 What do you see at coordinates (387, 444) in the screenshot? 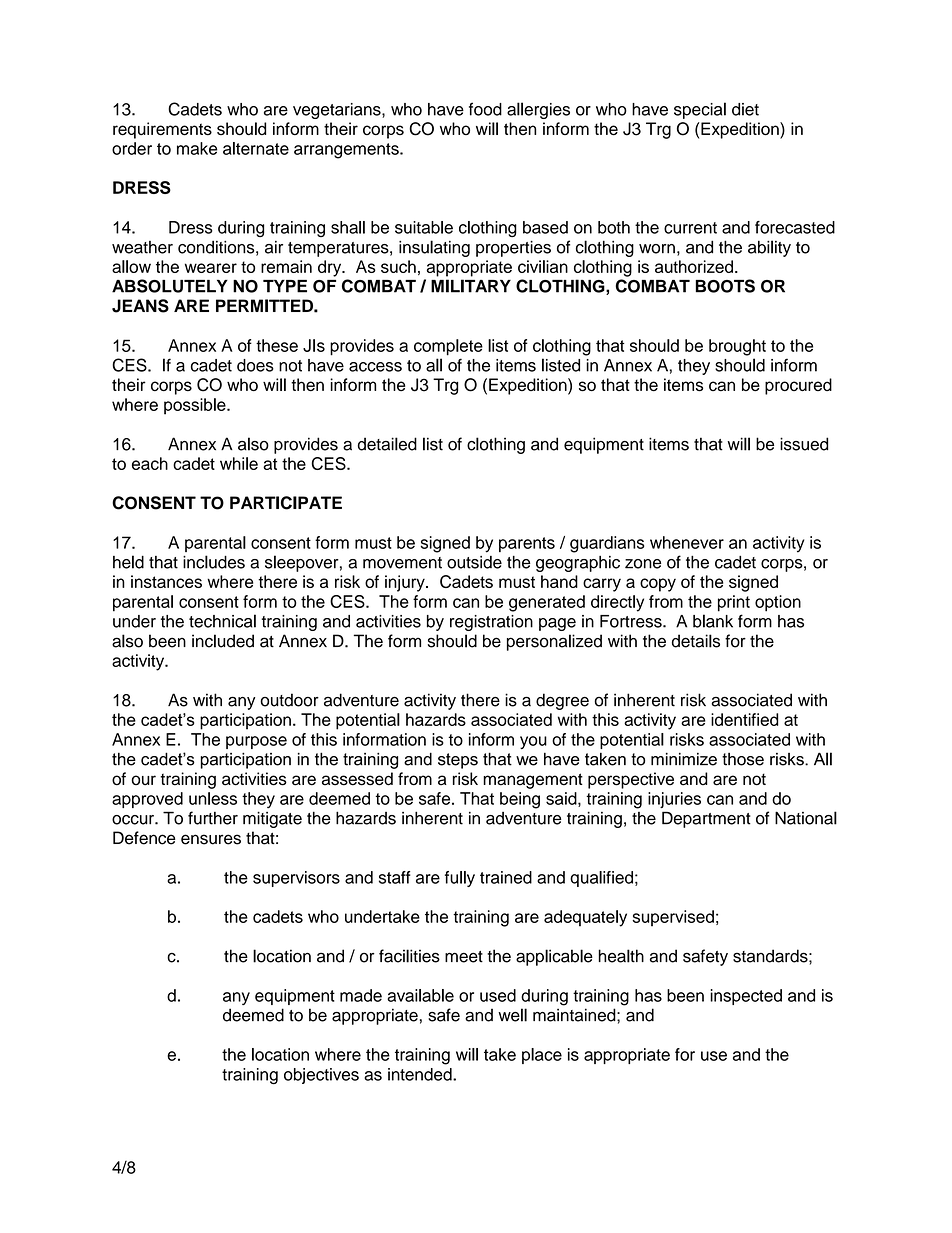
I see `detailed` at bounding box center [387, 444].
